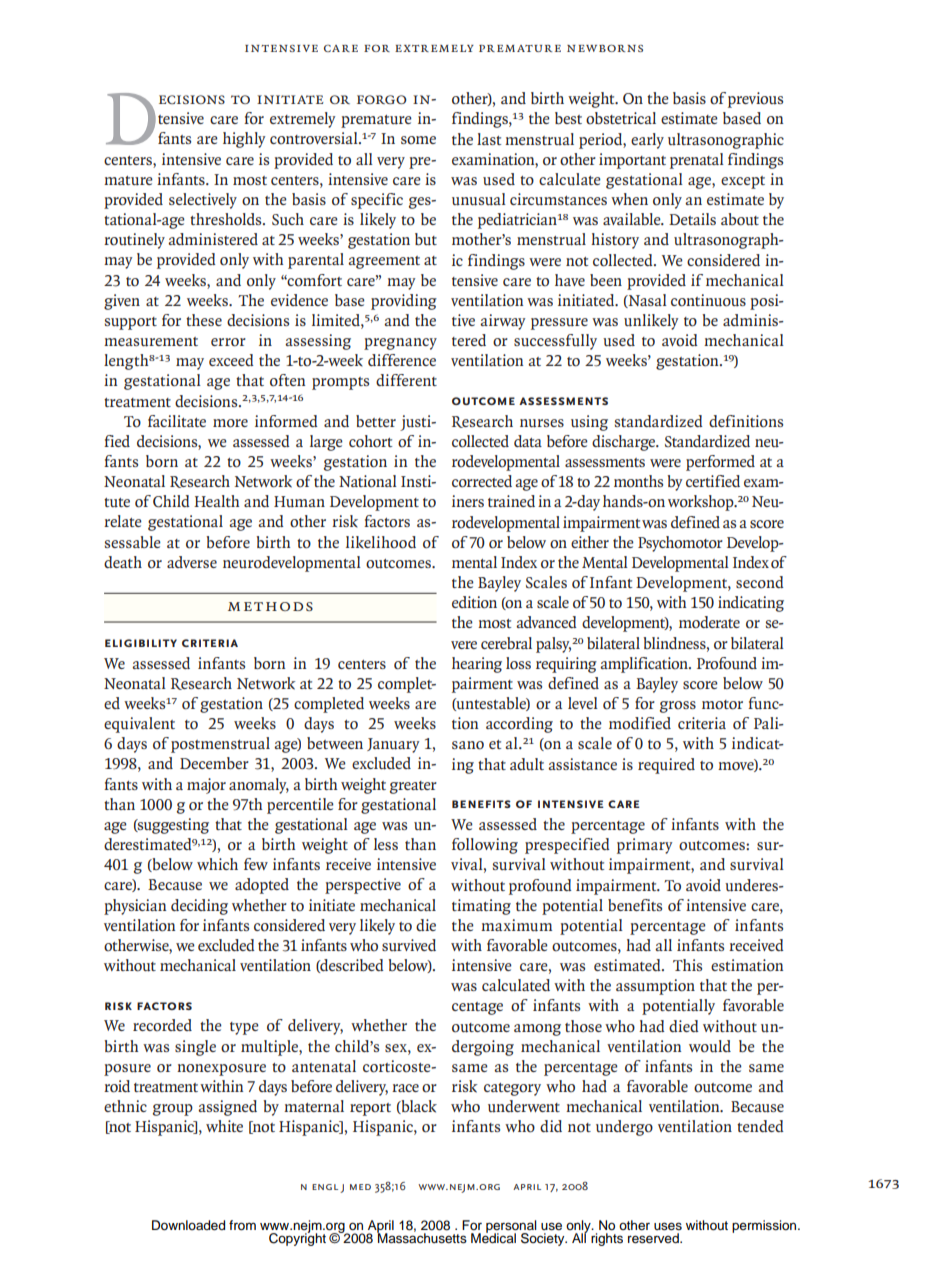 The width and height of the image is (952, 1270). What do you see at coordinates (177, 421) in the image?
I see `facilitate` at bounding box center [177, 421].
